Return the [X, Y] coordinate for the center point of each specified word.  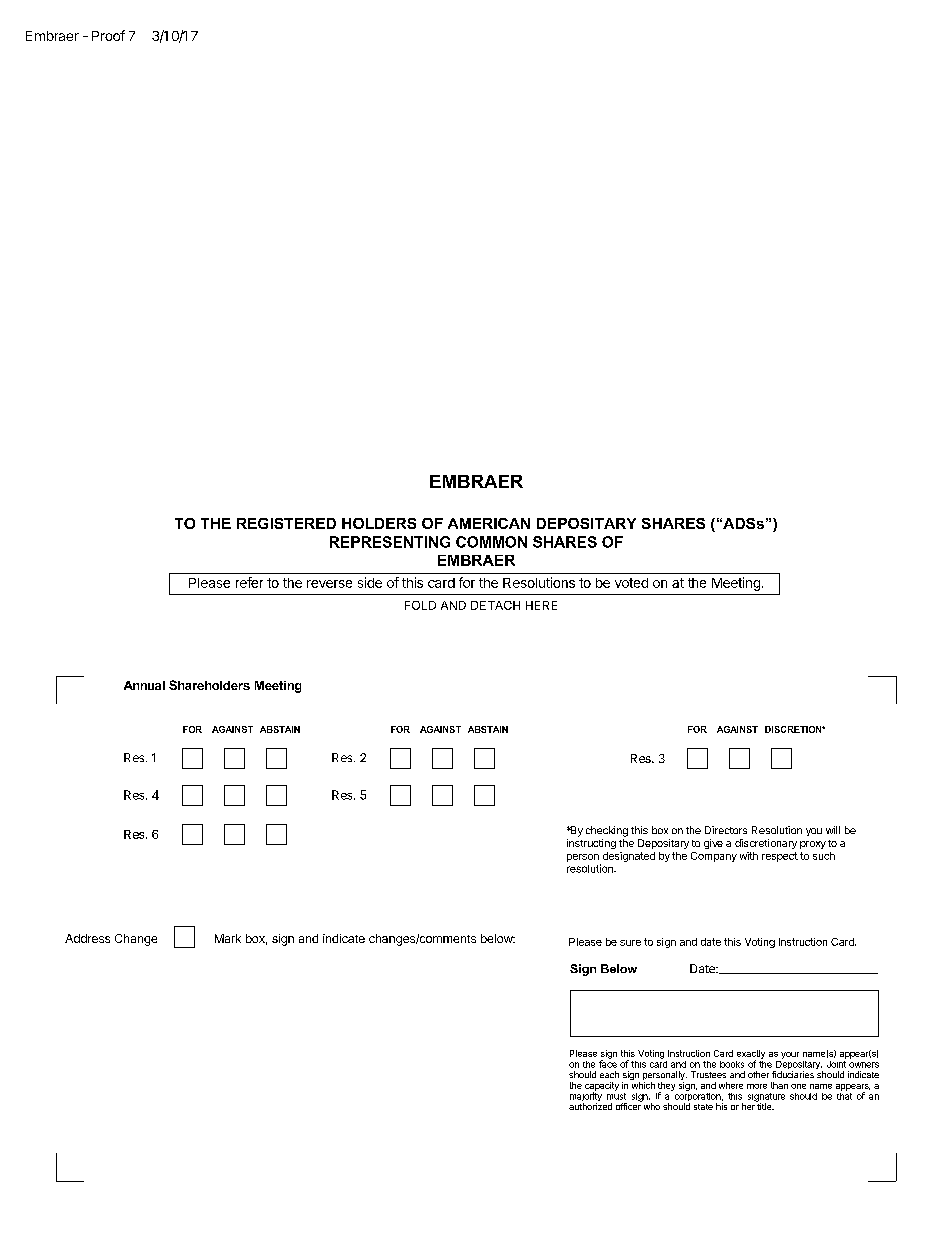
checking [607, 831]
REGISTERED [286, 523]
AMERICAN [489, 523]
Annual [144, 685]
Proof [108, 35]
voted [631, 583]
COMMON [491, 542]
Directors [726, 830]
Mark [228, 938]
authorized [590, 1106]
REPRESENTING [390, 542]
